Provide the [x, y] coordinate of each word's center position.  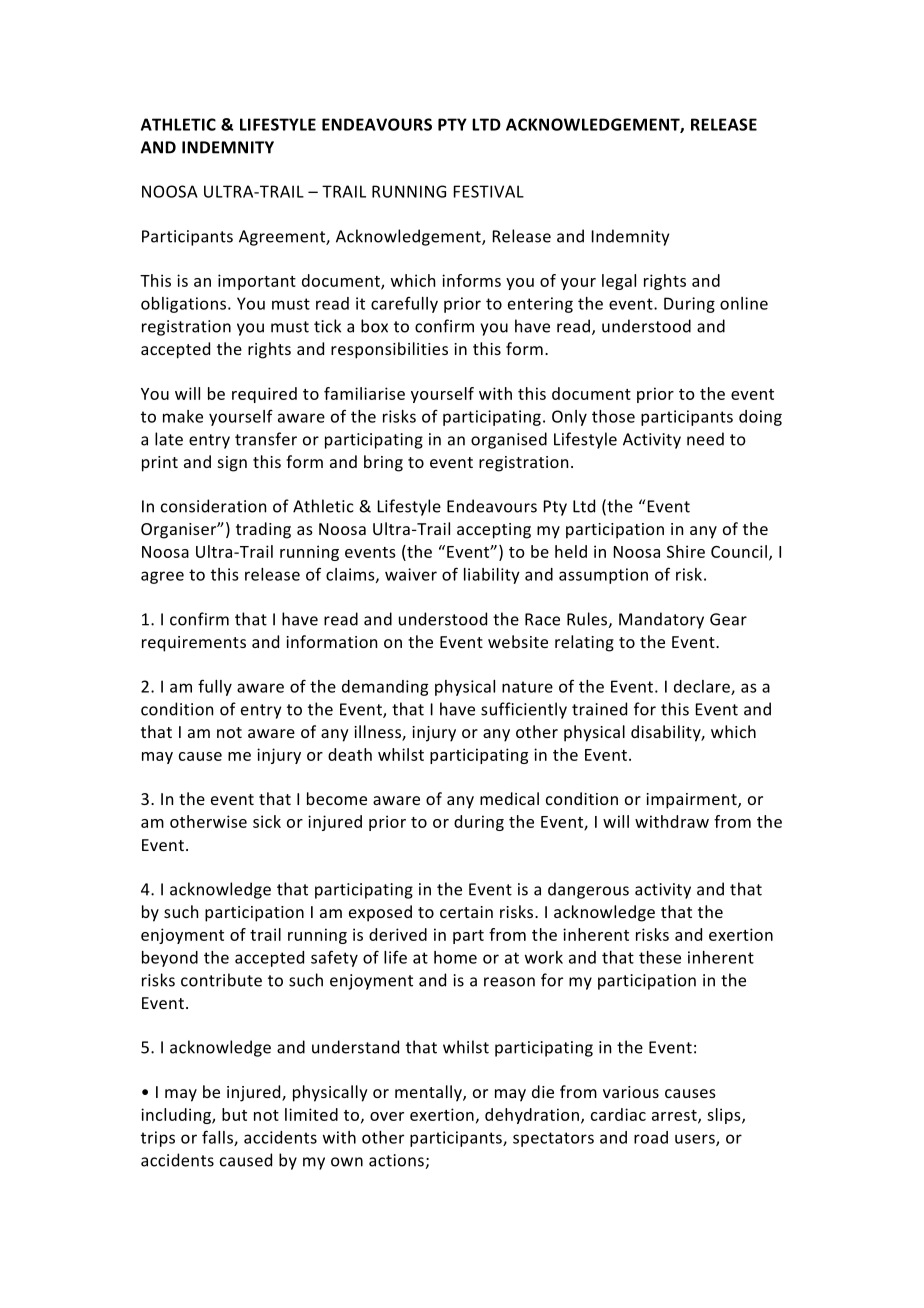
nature [527, 687]
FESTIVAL [489, 191]
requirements [194, 644]
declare [703, 687]
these [660, 957]
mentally [429, 1093]
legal [619, 282]
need [705, 439]
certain [466, 912]
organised [509, 440]
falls [218, 1138]
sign [232, 464]
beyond [170, 959]
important [257, 282]
